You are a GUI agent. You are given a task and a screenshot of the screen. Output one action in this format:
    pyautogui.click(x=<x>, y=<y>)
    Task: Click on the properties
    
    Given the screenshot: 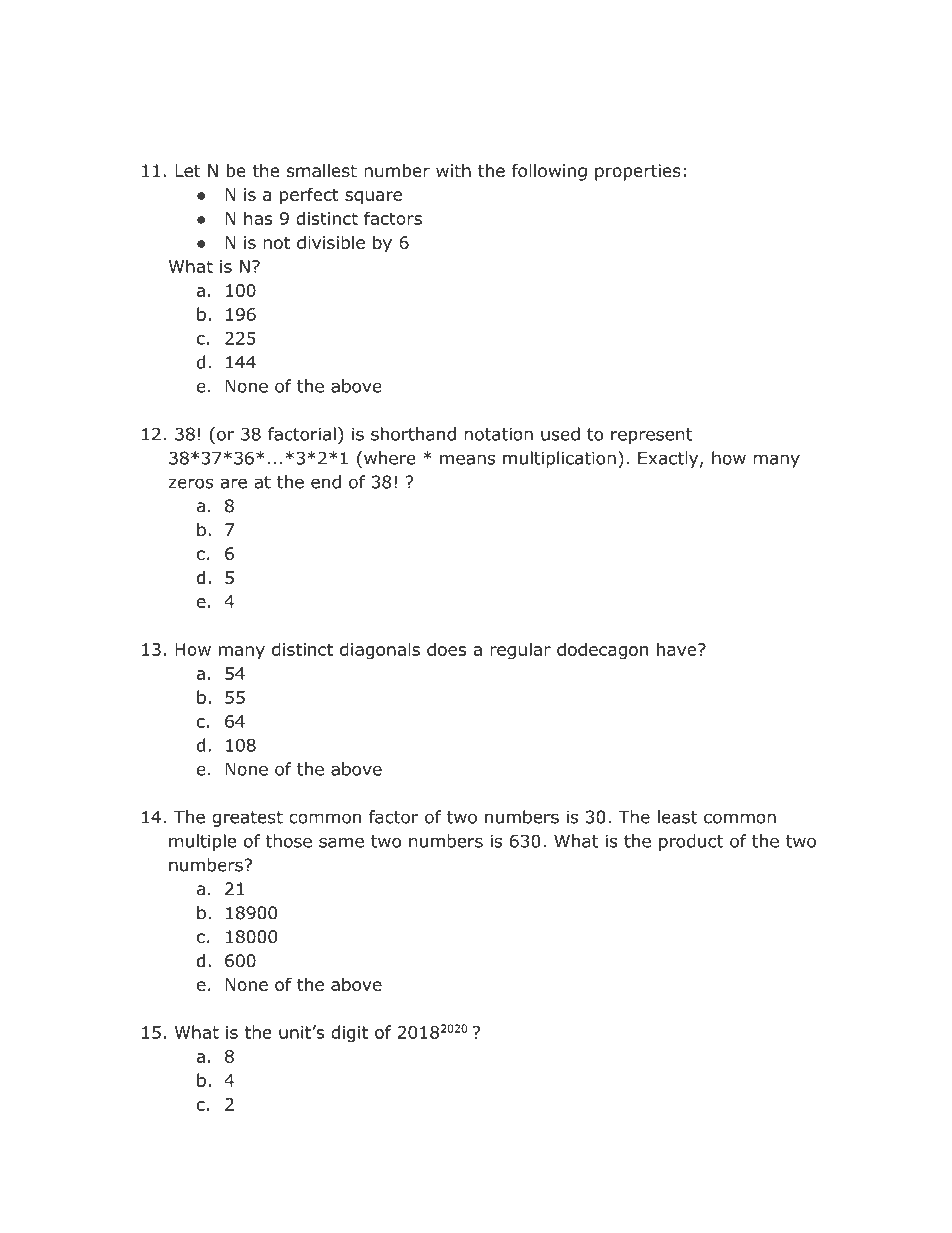 What is the action you would take?
    pyautogui.click(x=638, y=172)
